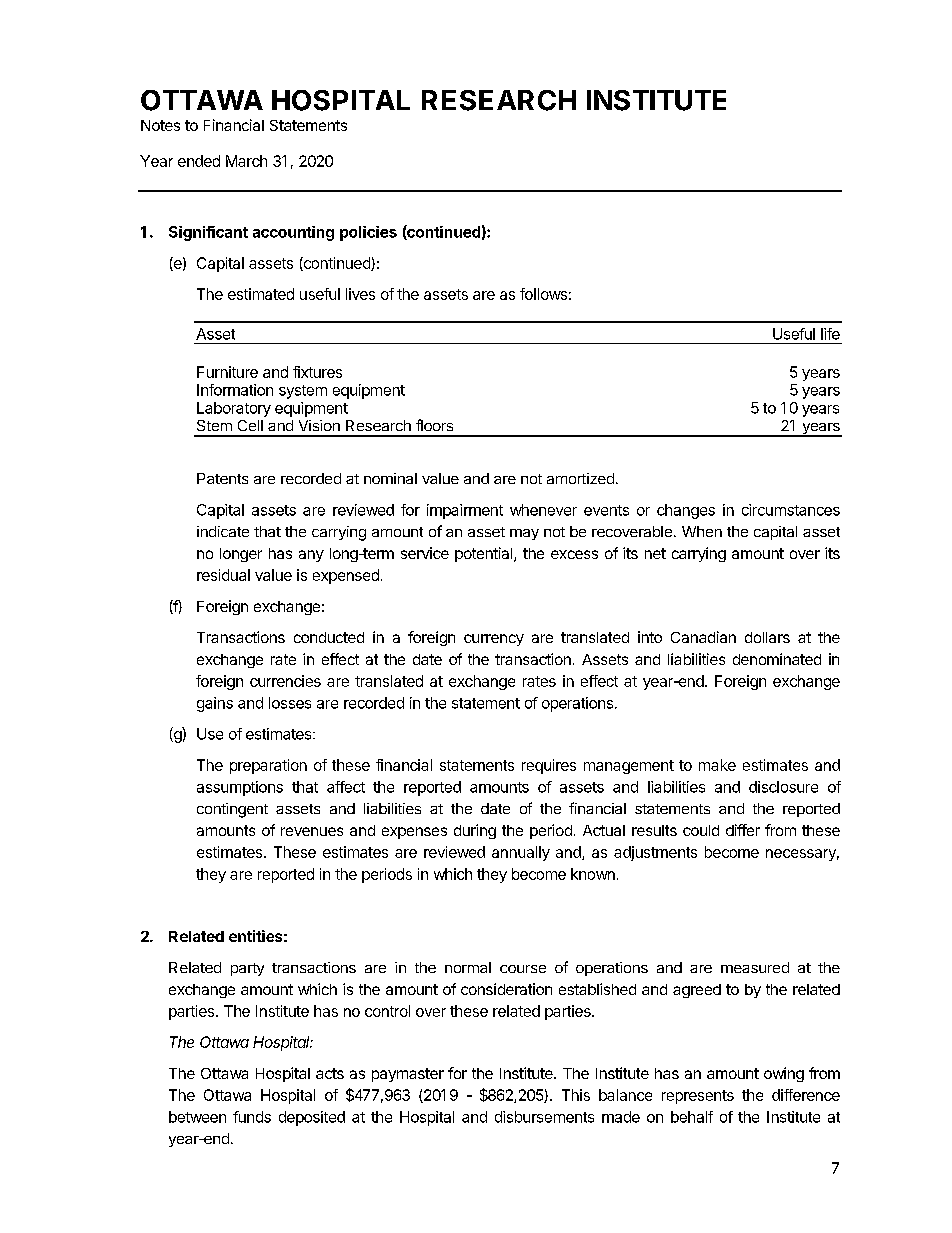 This image has height=1233, width=952. Describe the element at coordinates (784, 1074) in the image. I see `owing` at that location.
